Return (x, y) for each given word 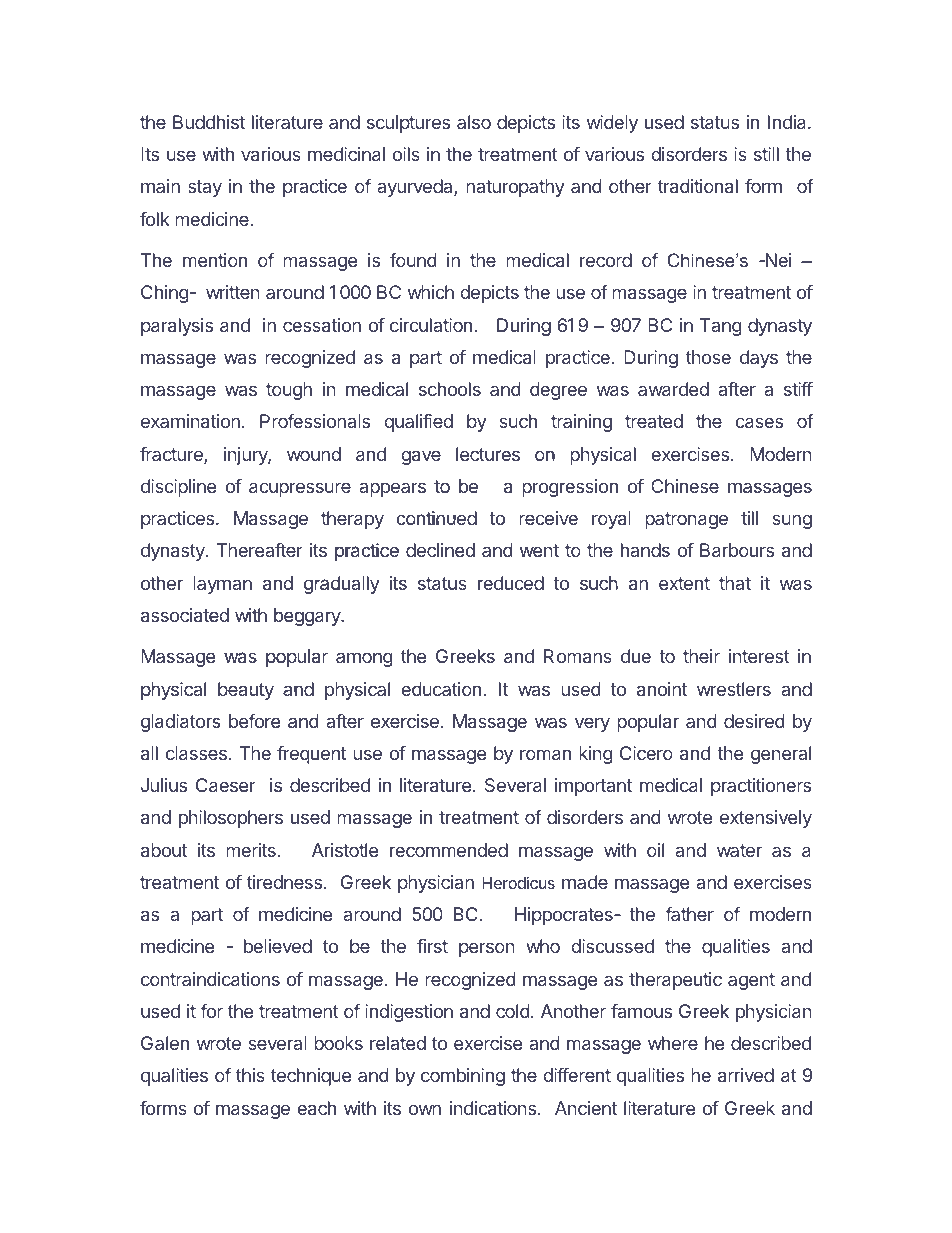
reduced (511, 583)
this (250, 1075)
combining (463, 1077)
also (474, 122)
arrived (746, 1075)
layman (222, 585)
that (735, 583)
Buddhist (209, 122)
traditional (698, 186)
